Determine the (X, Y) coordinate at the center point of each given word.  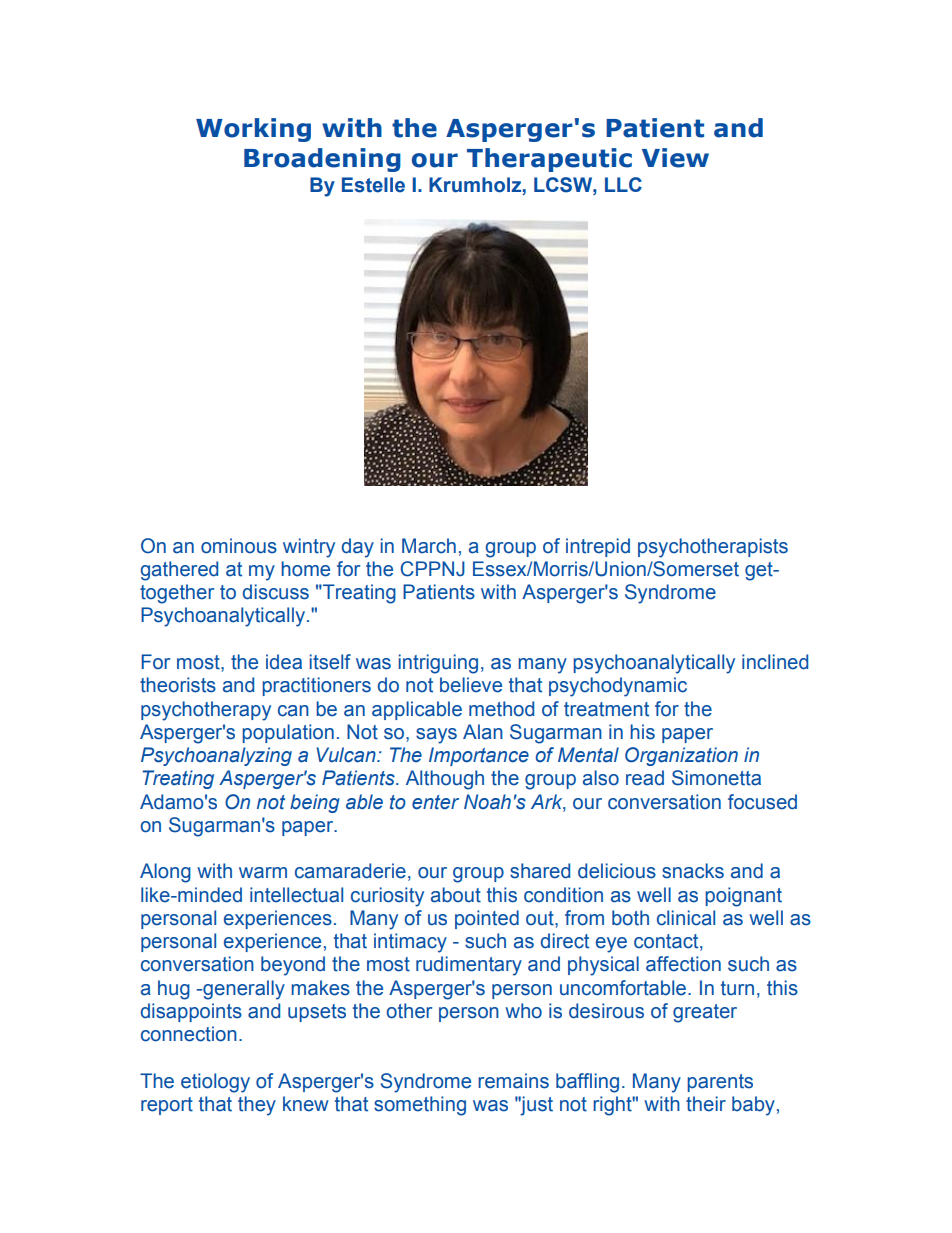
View (675, 158)
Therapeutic (549, 160)
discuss (276, 592)
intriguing (438, 664)
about (456, 895)
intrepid (598, 547)
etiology (215, 1083)
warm (263, 873)
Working (253, 130)
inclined (775, 662)
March (429, 546)
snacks (693, 871)
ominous (239, 546)
